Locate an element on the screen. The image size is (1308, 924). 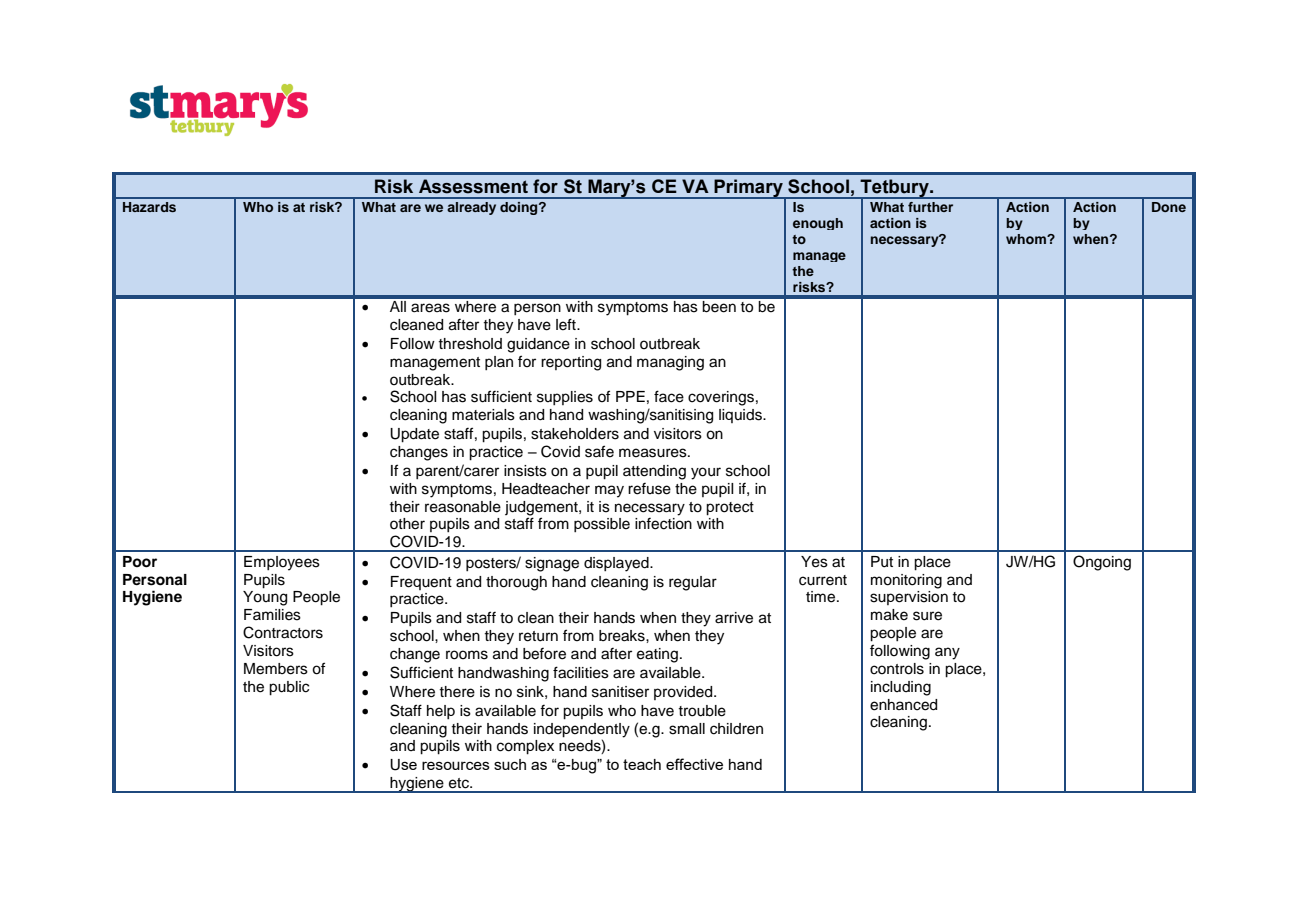
public is located at coordinates (289, 688).
